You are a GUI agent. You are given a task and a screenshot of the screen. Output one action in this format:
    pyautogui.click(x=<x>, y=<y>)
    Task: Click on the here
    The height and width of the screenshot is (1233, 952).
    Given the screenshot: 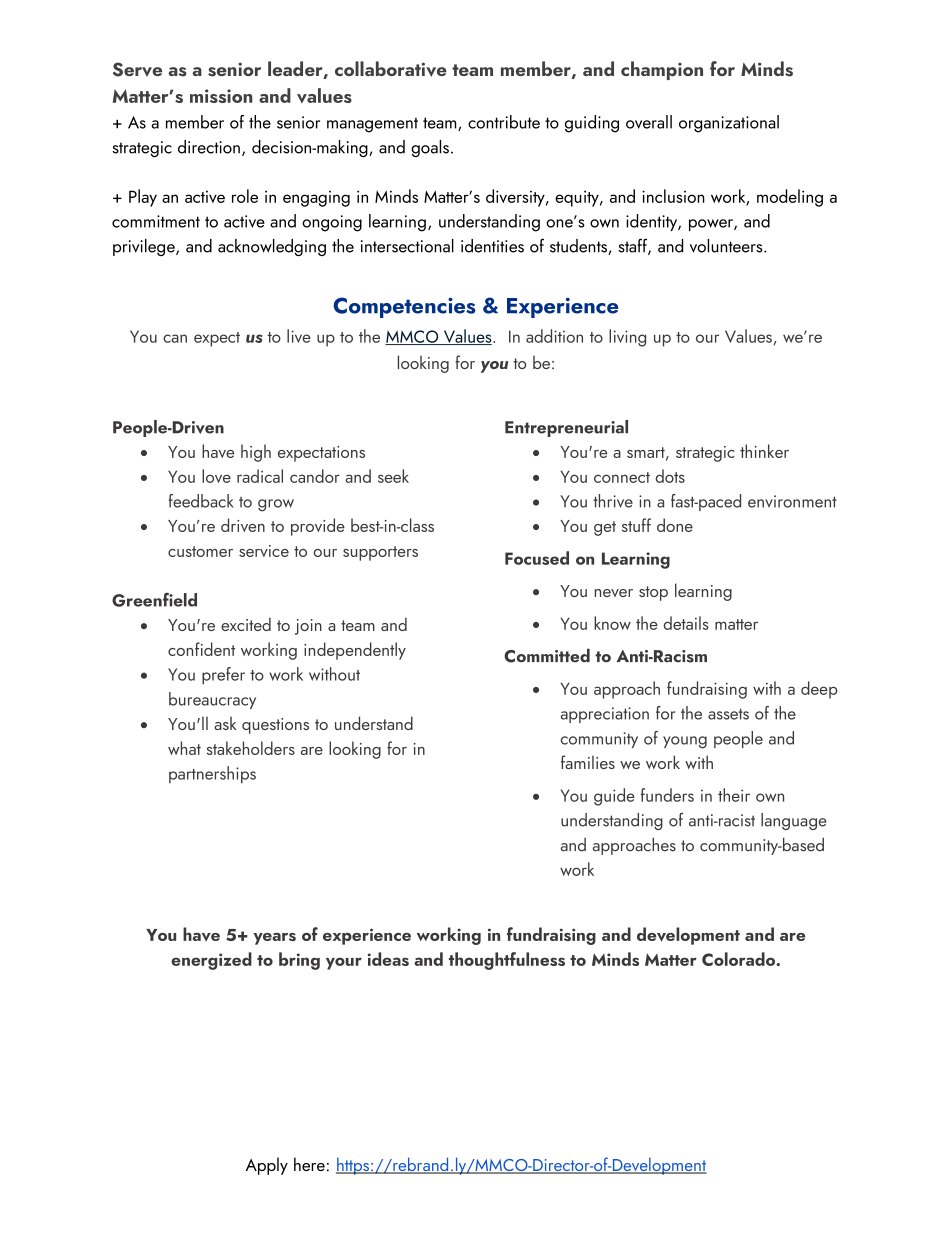 What is the action you would take?
    pyautogui.click(x=309, y=1164)
